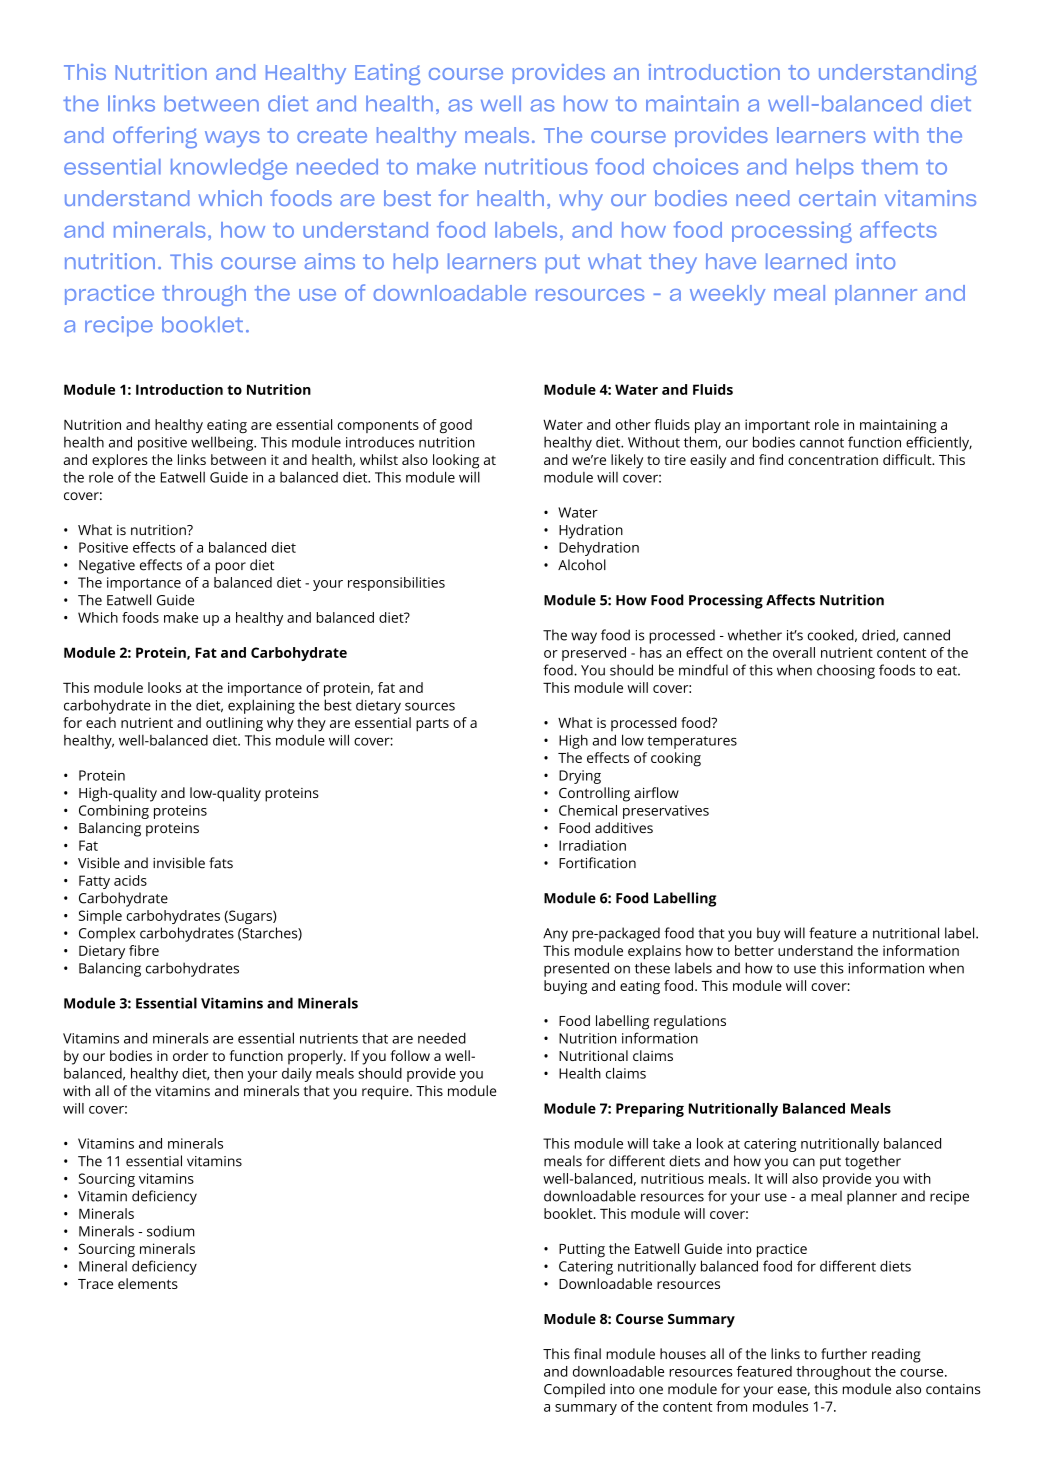 The height and width of the screenshot is (1476, 1044). What do you see at coordinates (574, 1390) in the screenshot?
I see `Compiled` at bounding box center [574, 1390].
